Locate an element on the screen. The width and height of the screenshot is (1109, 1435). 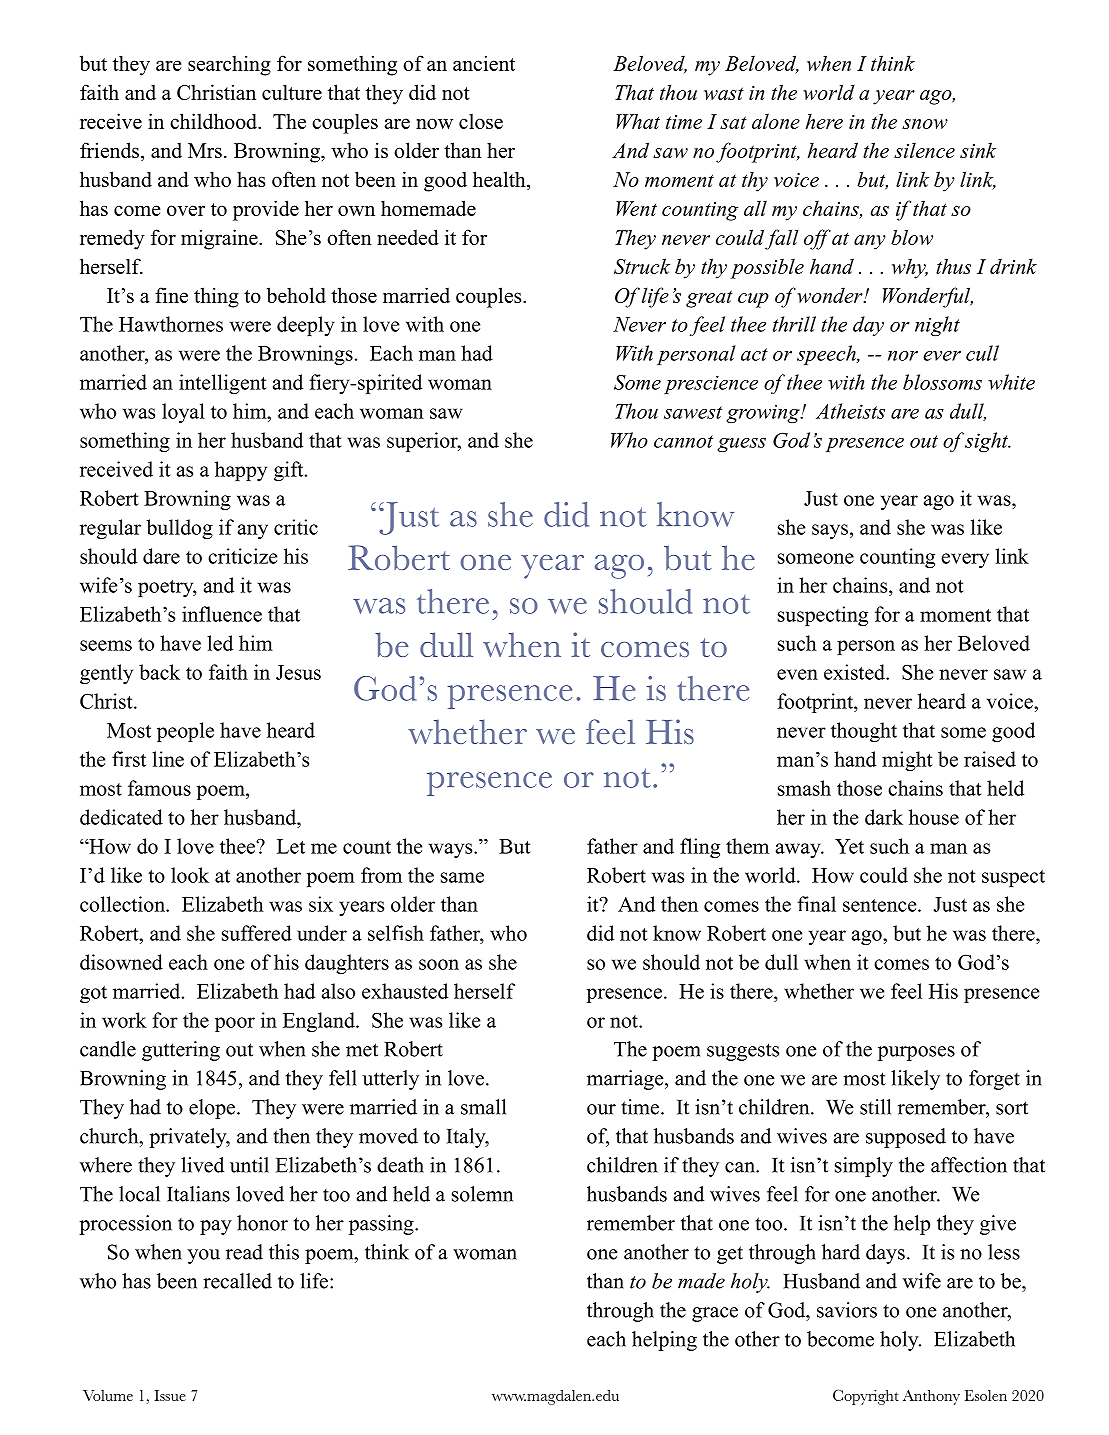
snow is located at coordinates (925, 124).
